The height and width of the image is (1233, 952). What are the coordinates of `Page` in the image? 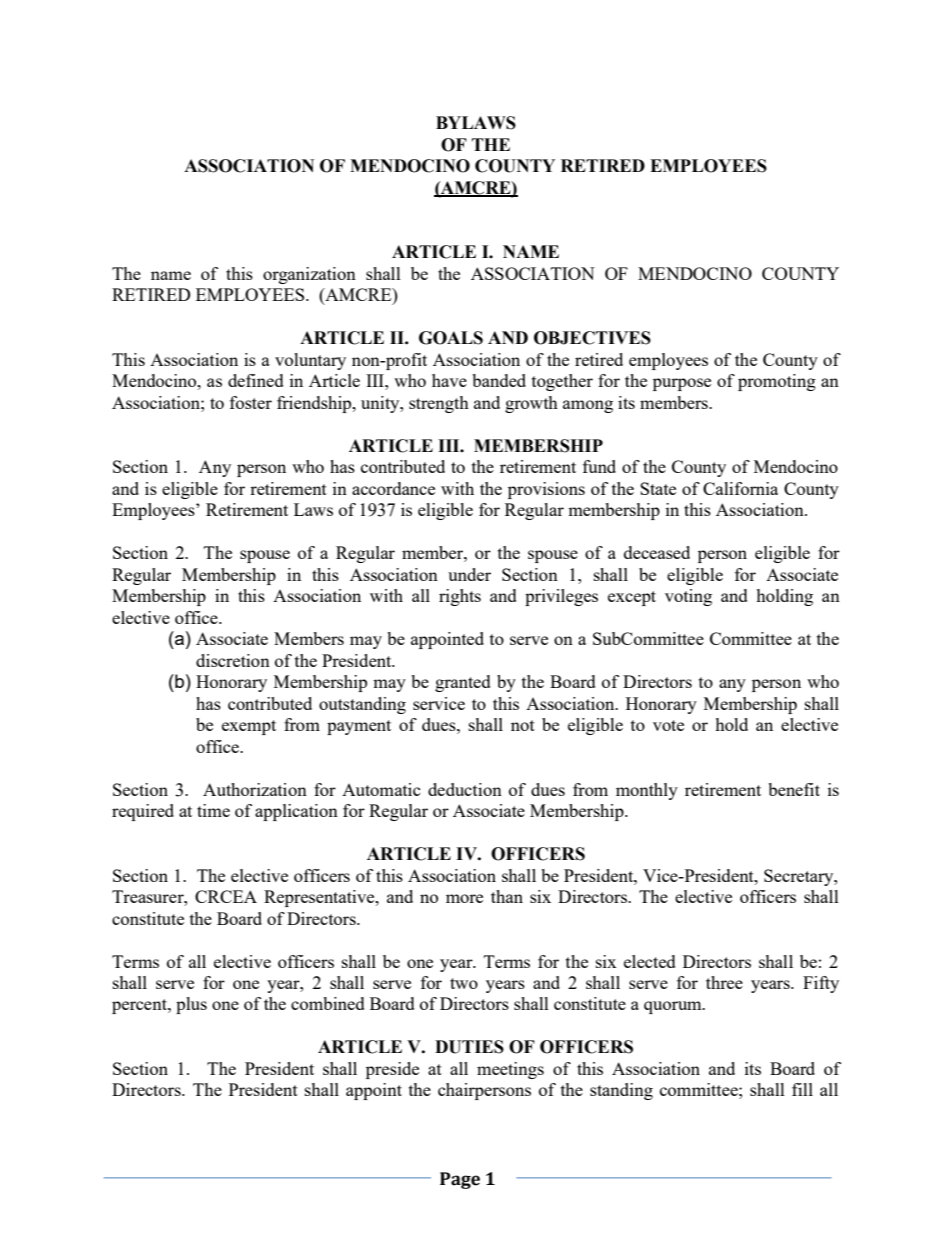 It's located at (460, 1180).
